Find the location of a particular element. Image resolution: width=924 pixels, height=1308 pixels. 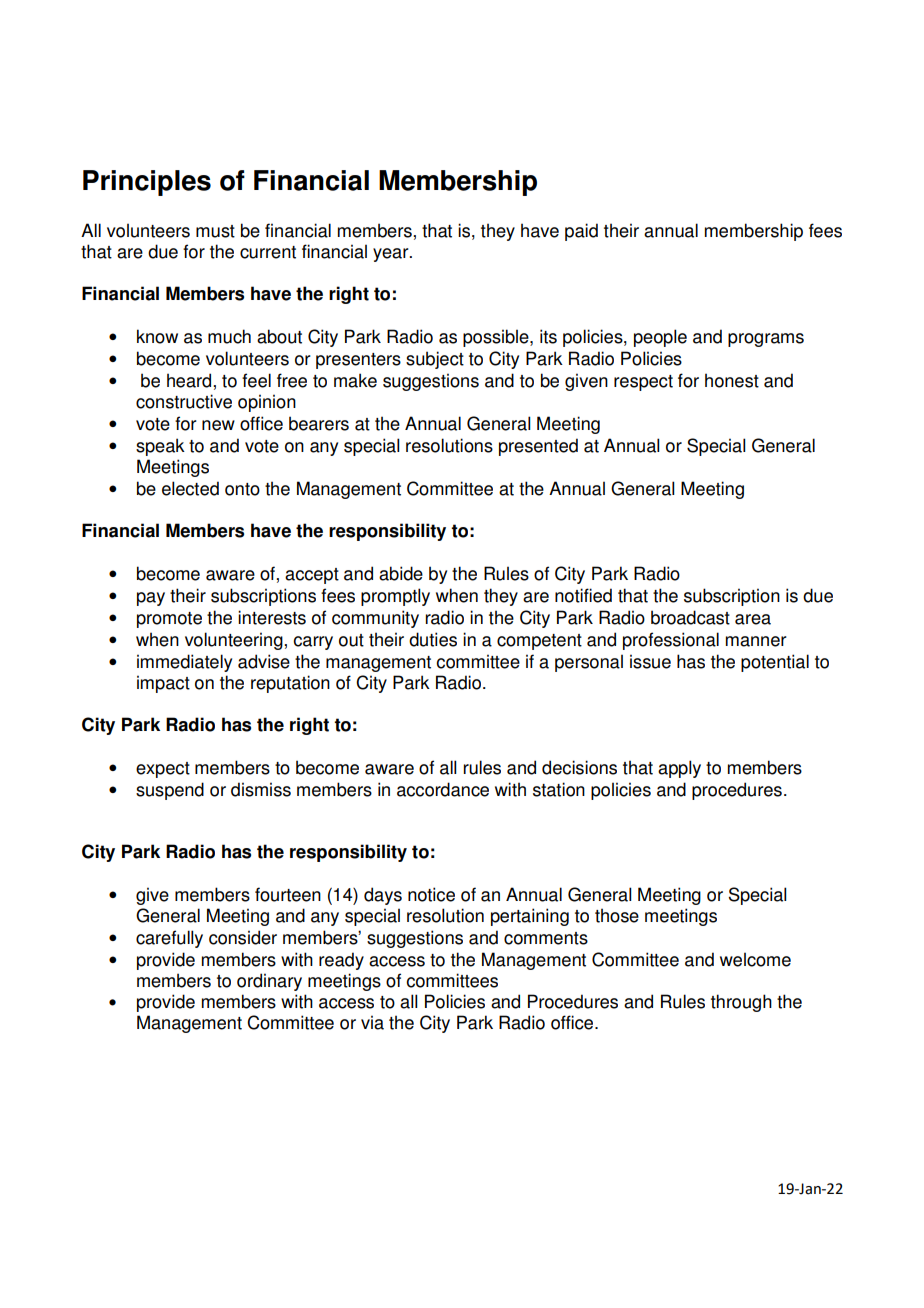

interests is located at coordinates (272, 617).
